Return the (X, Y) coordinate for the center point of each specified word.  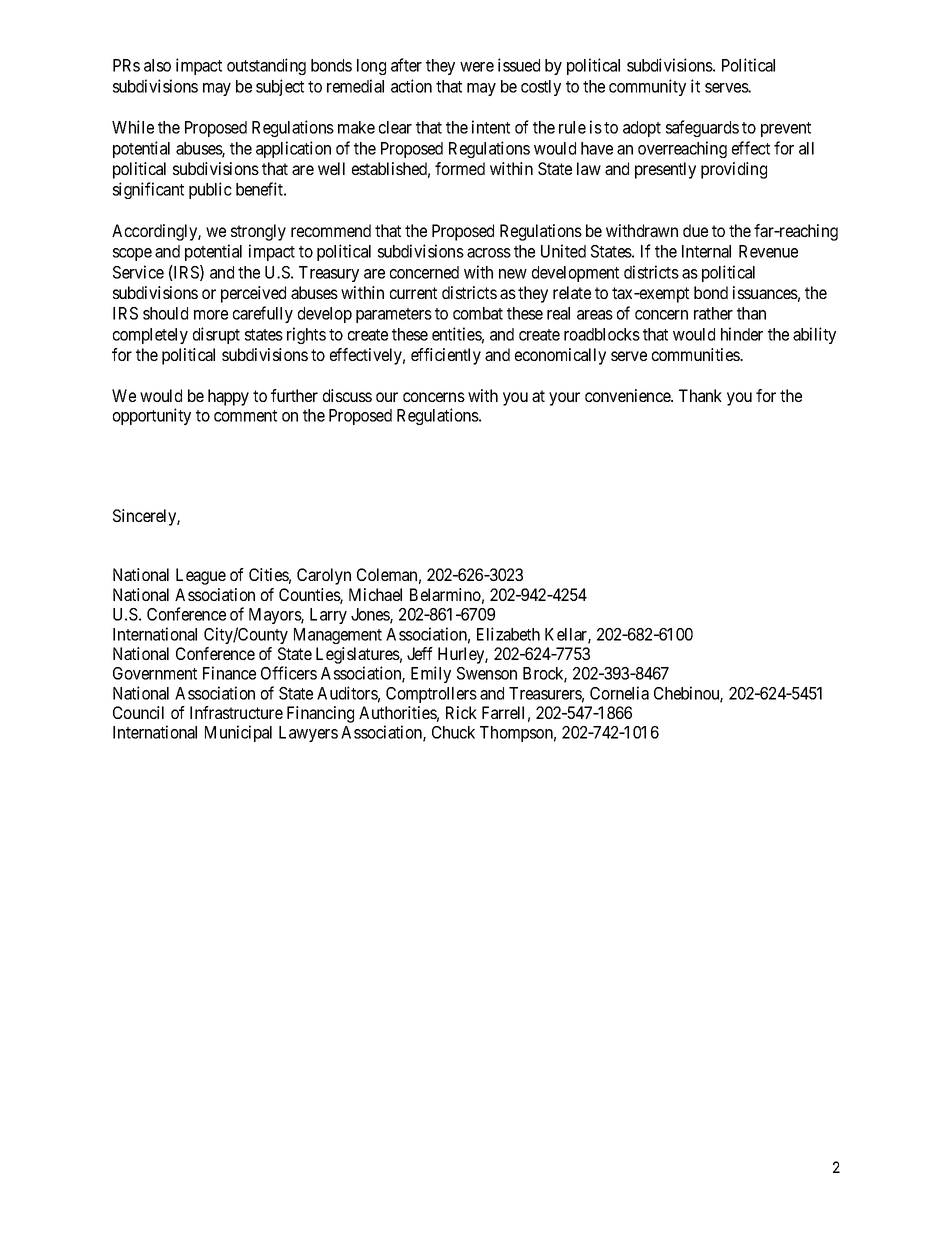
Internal (706, 251)
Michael (375, 594)
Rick (461, 712)
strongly (258, 232)
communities (696, 354)
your (564, 399)
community (647, 87)
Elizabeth (508, 634)
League (201, 576)
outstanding (266, 66)
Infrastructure (236, 712)
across (489, 253)
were (477, 67)
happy (228, 397)
